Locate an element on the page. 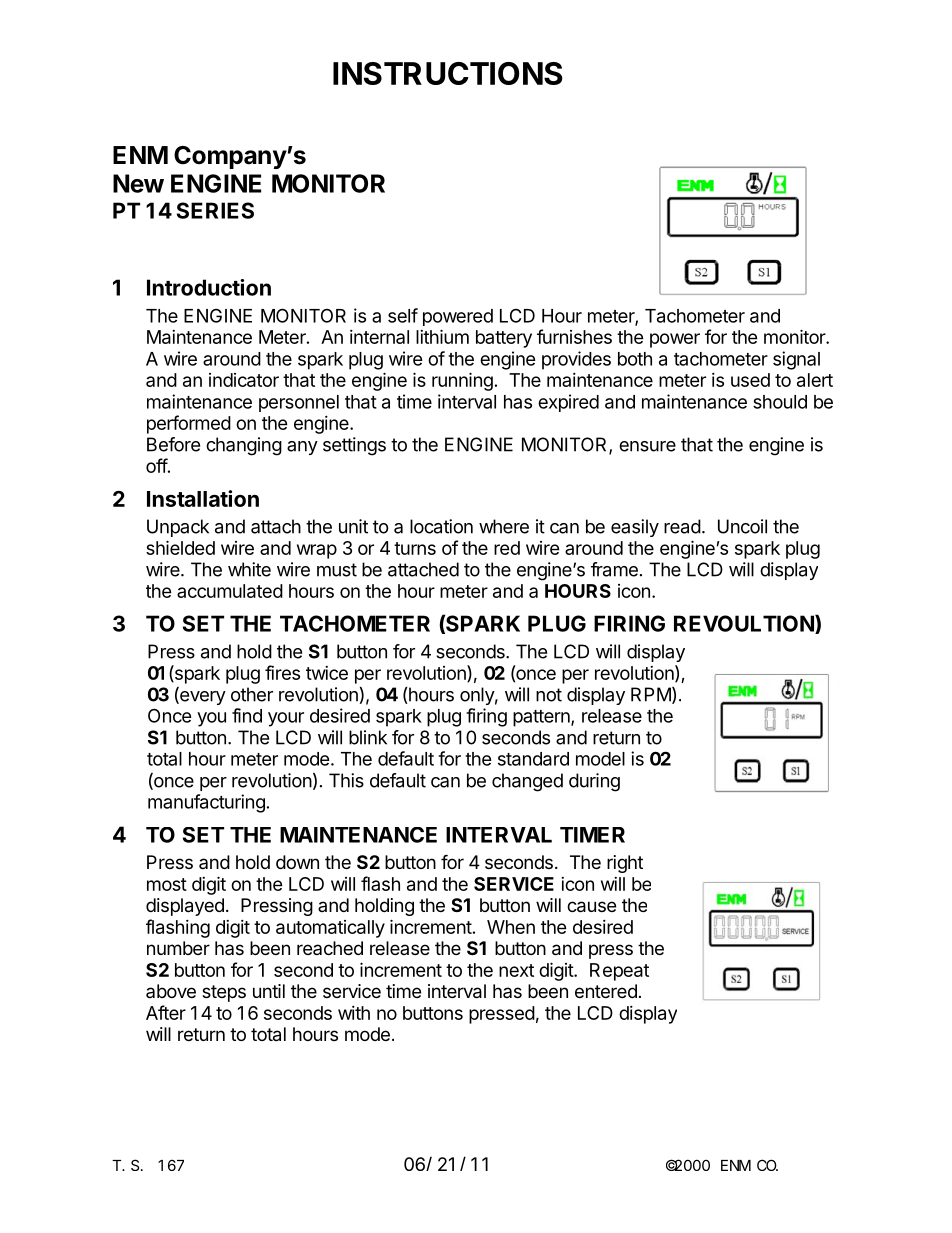 The image size is (952, 1233). signal is located at coordinates (796, 360).
